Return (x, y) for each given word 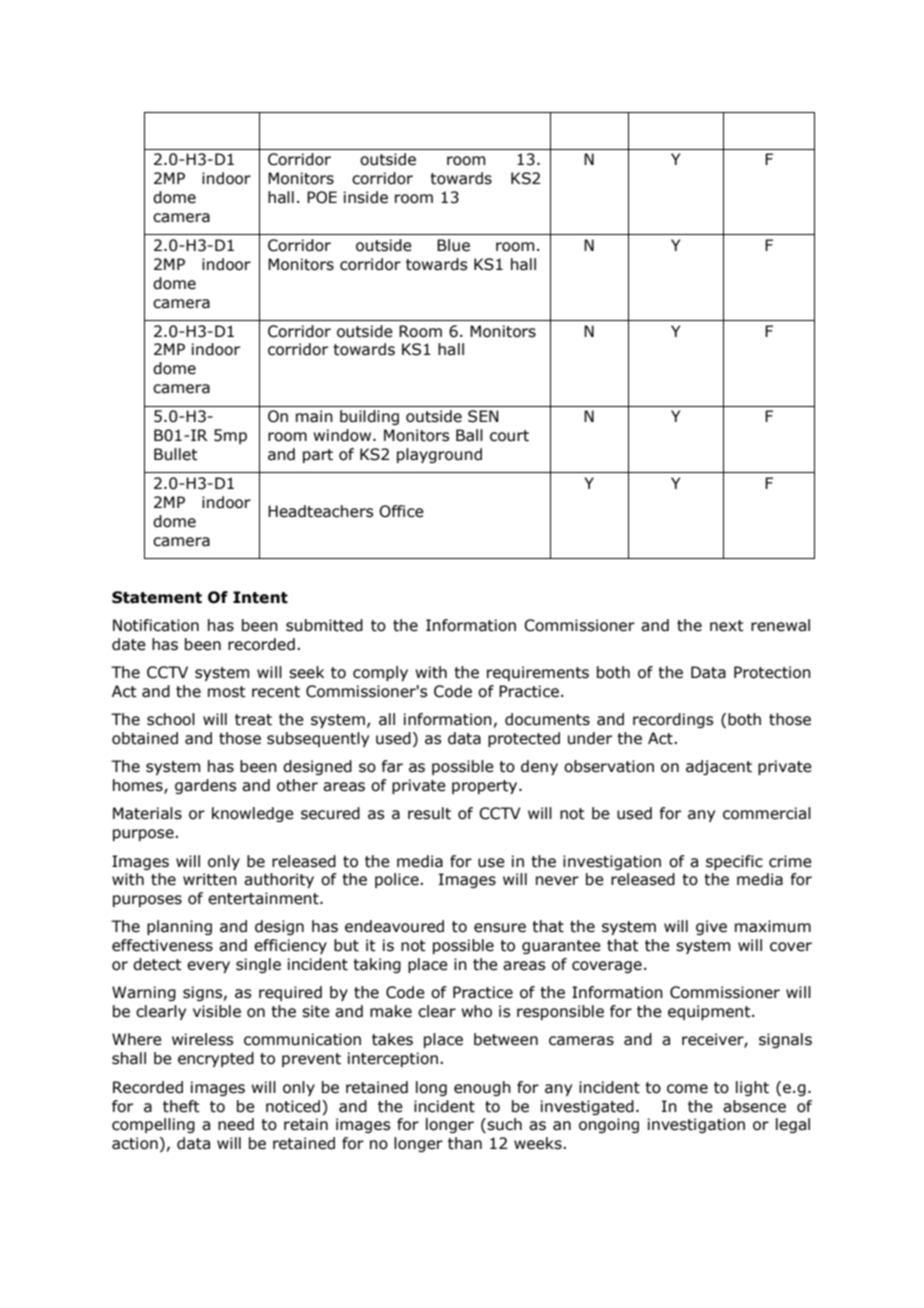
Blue (453, 245)
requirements (538, 673)
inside (366, 197)
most (227, 692)
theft (181, 1106)
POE (322, 197)
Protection (772, 672)
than (465, 1143)
